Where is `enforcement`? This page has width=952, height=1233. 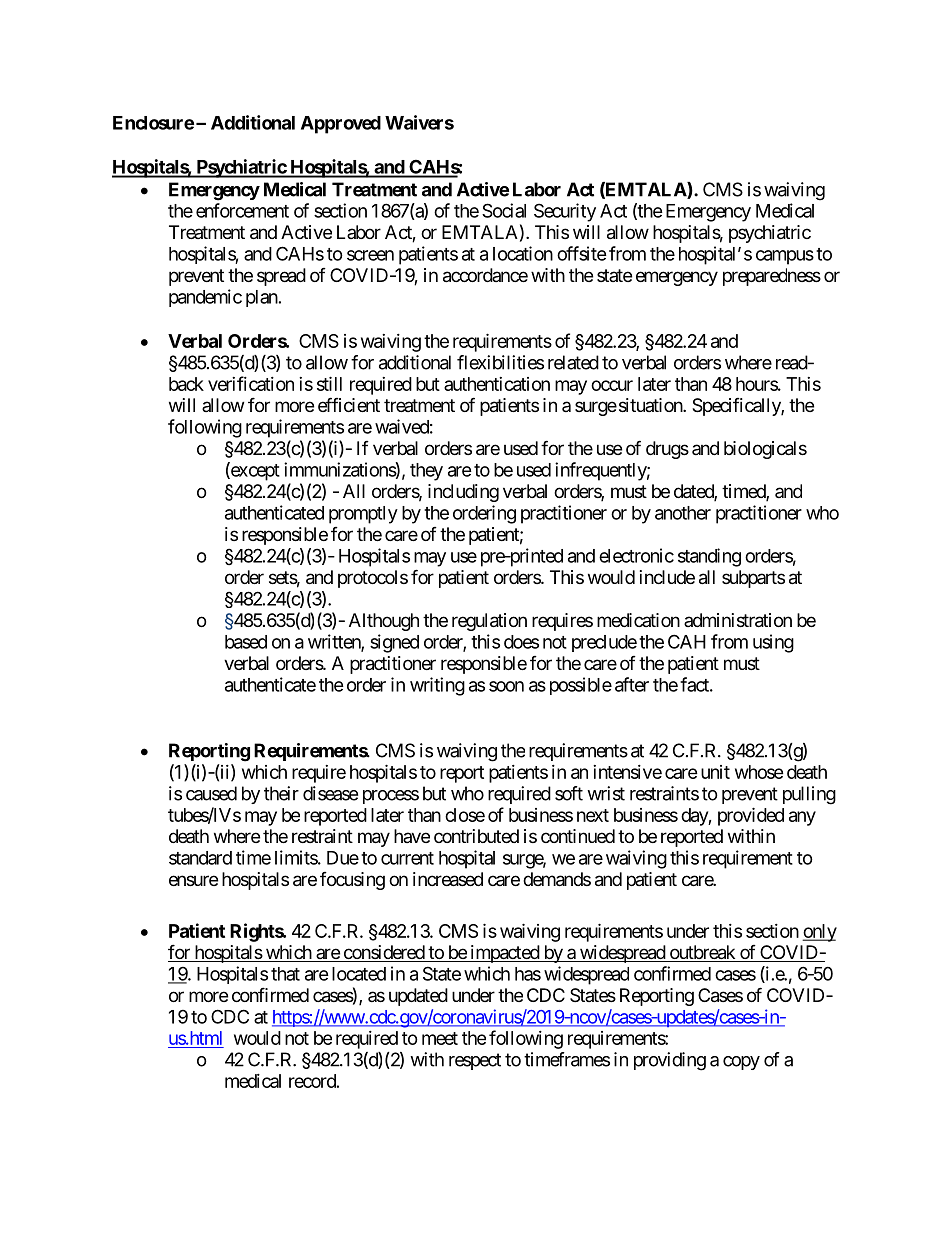
enforcement is located at coordinates (242, 210).
